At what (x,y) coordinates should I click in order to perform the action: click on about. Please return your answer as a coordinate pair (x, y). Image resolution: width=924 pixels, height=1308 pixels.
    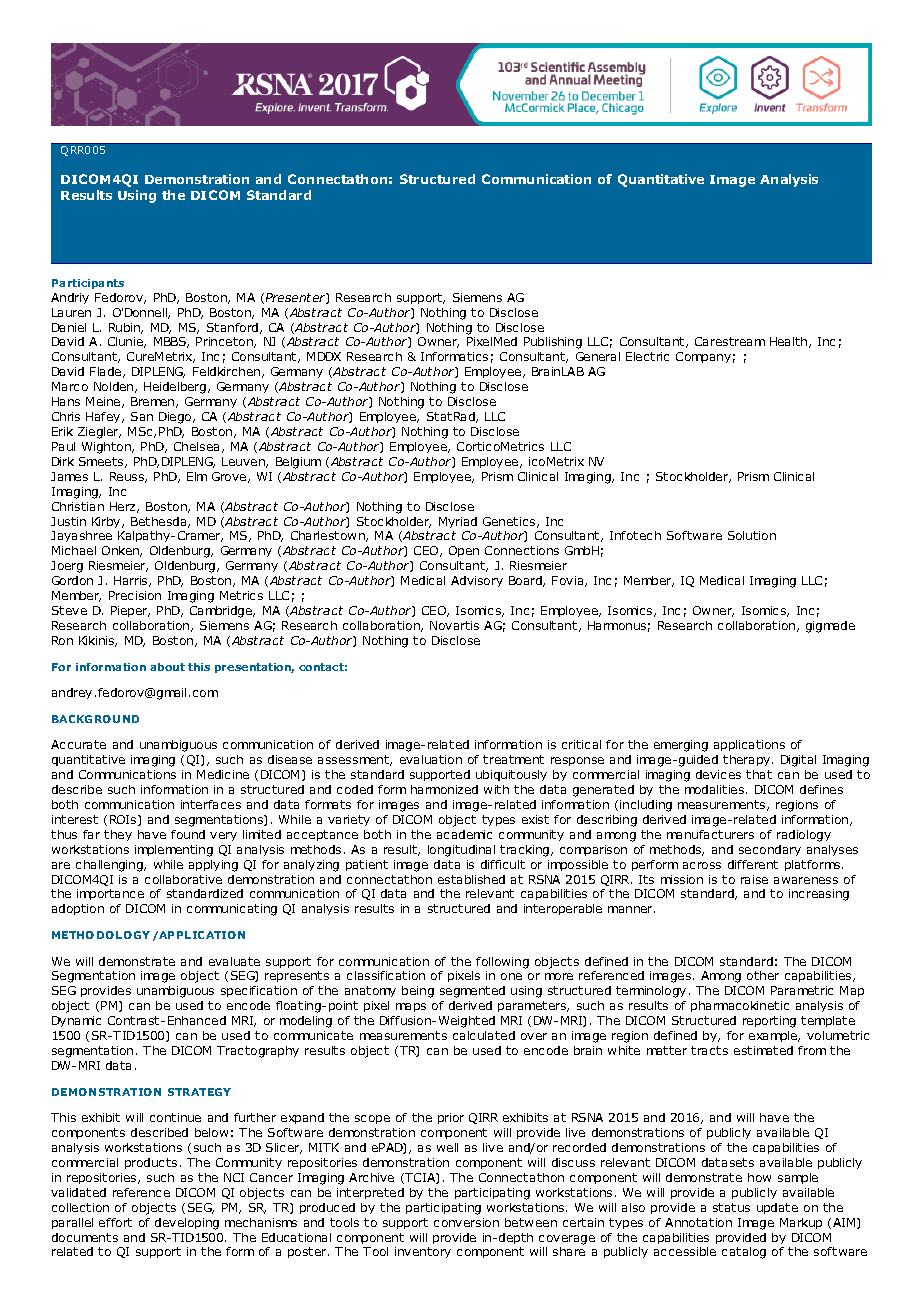
    Looking at the image, I should click on (167, 667).
